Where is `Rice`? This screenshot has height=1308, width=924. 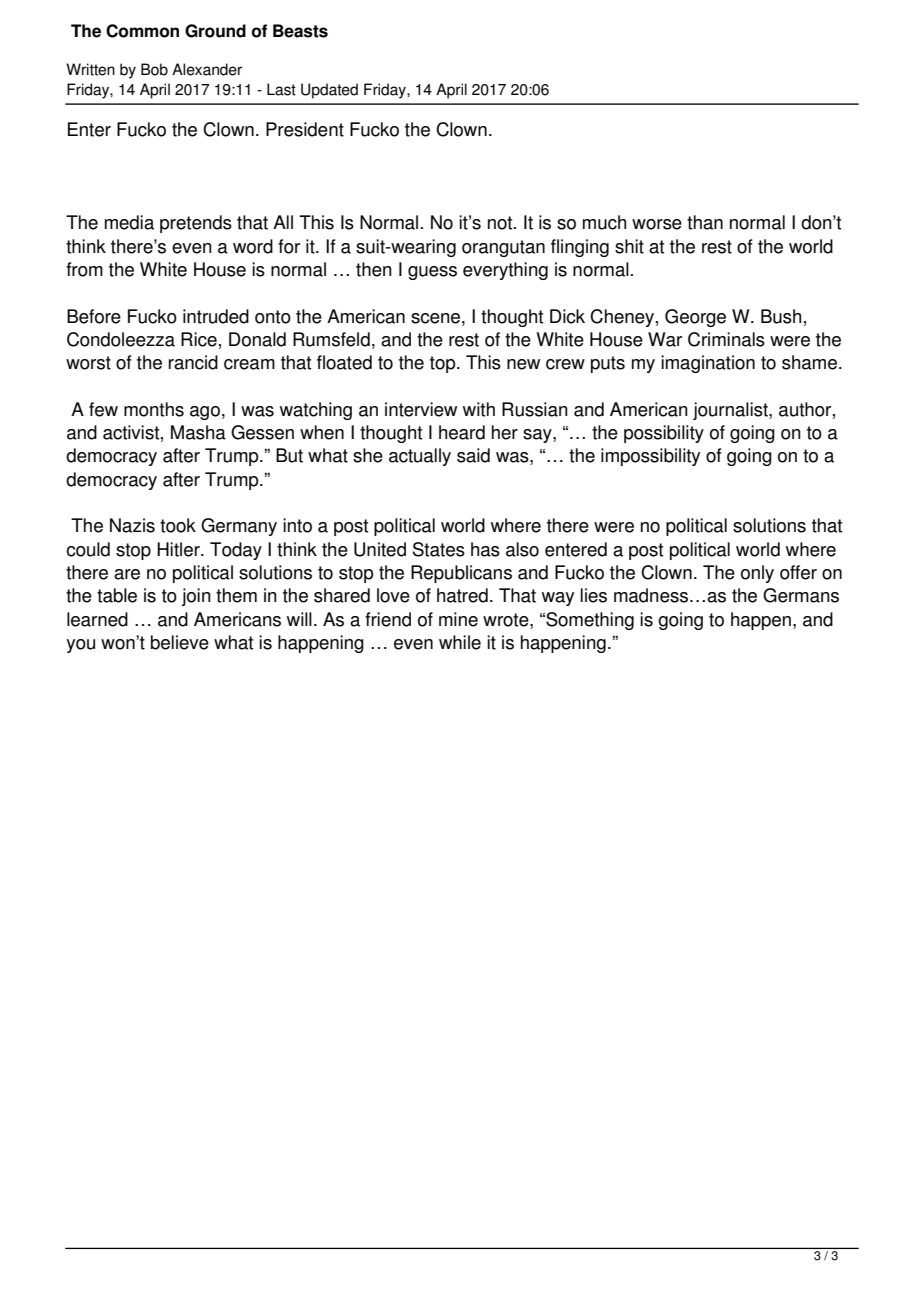
Rice is located at coordinates (199, 339).
